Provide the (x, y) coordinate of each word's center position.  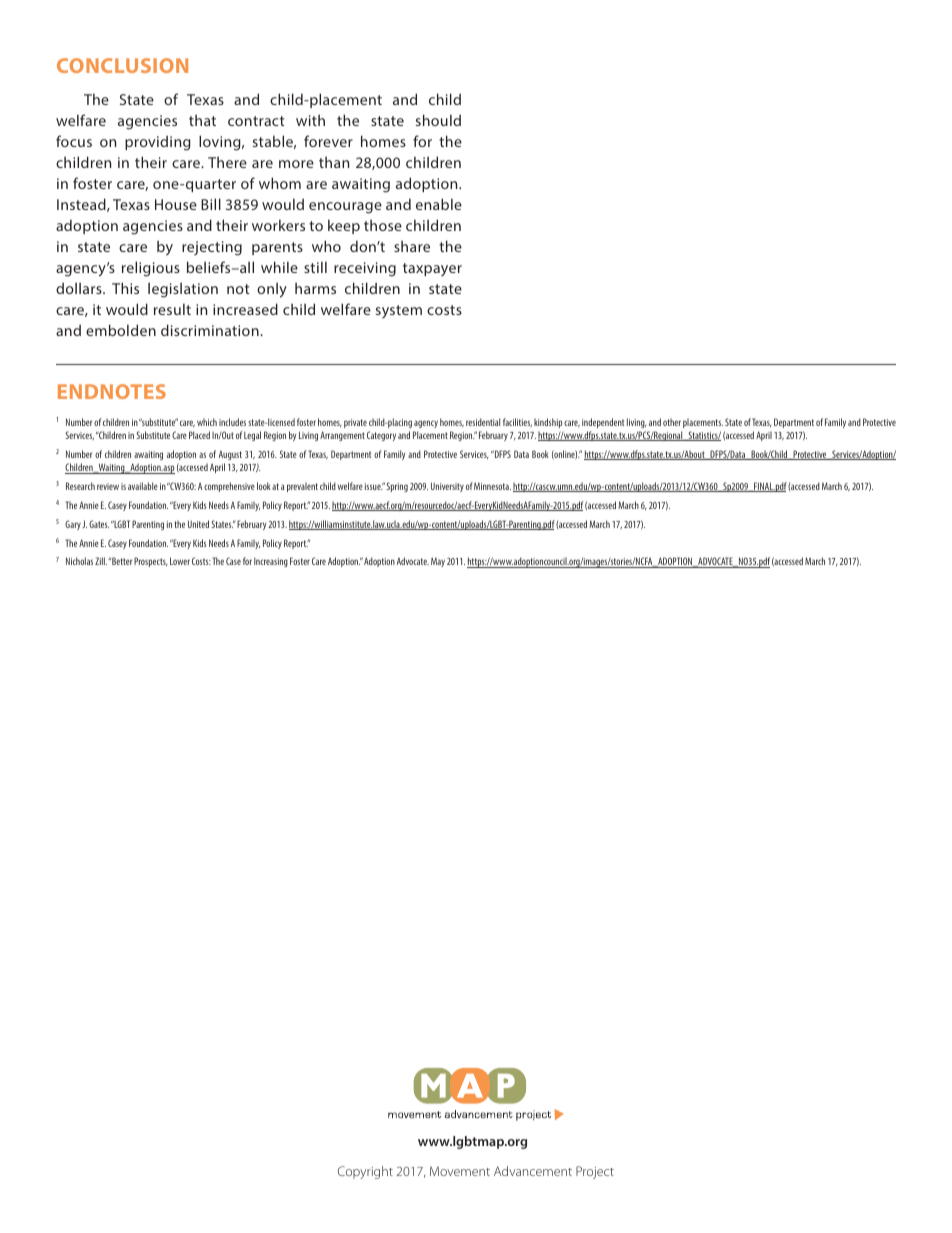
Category (381, 436)
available (143, 486)
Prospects (151, 562)
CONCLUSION (122, 65)
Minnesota (492, 486)
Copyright (365, 1172)
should (438, 120)
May (438, 562)
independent (603, 423)
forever (328, 141)
